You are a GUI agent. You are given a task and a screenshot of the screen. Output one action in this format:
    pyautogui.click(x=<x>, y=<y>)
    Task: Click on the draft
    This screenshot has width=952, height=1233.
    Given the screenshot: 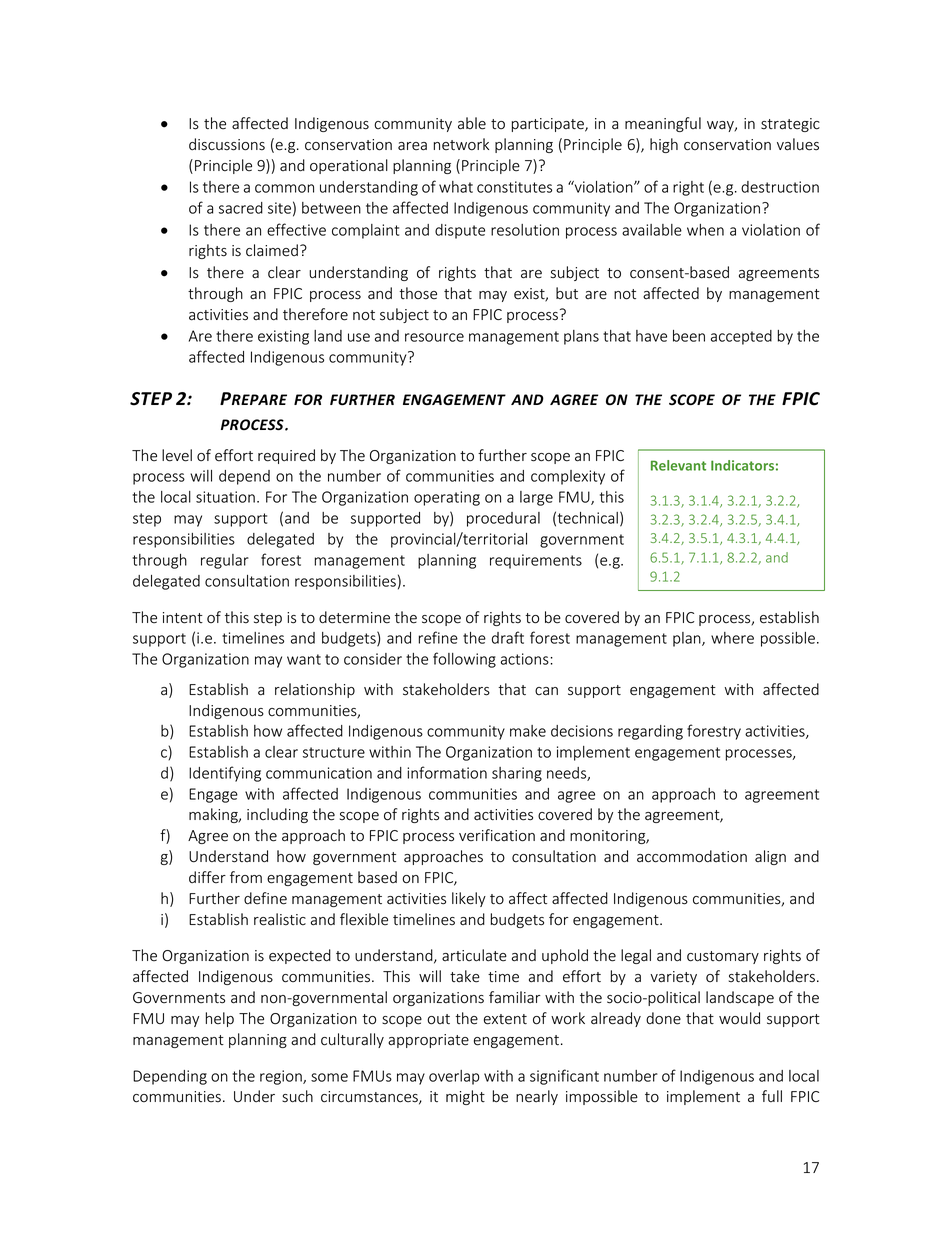 What is the action you would take?
    pyautogui.click(x=508, y=637)
